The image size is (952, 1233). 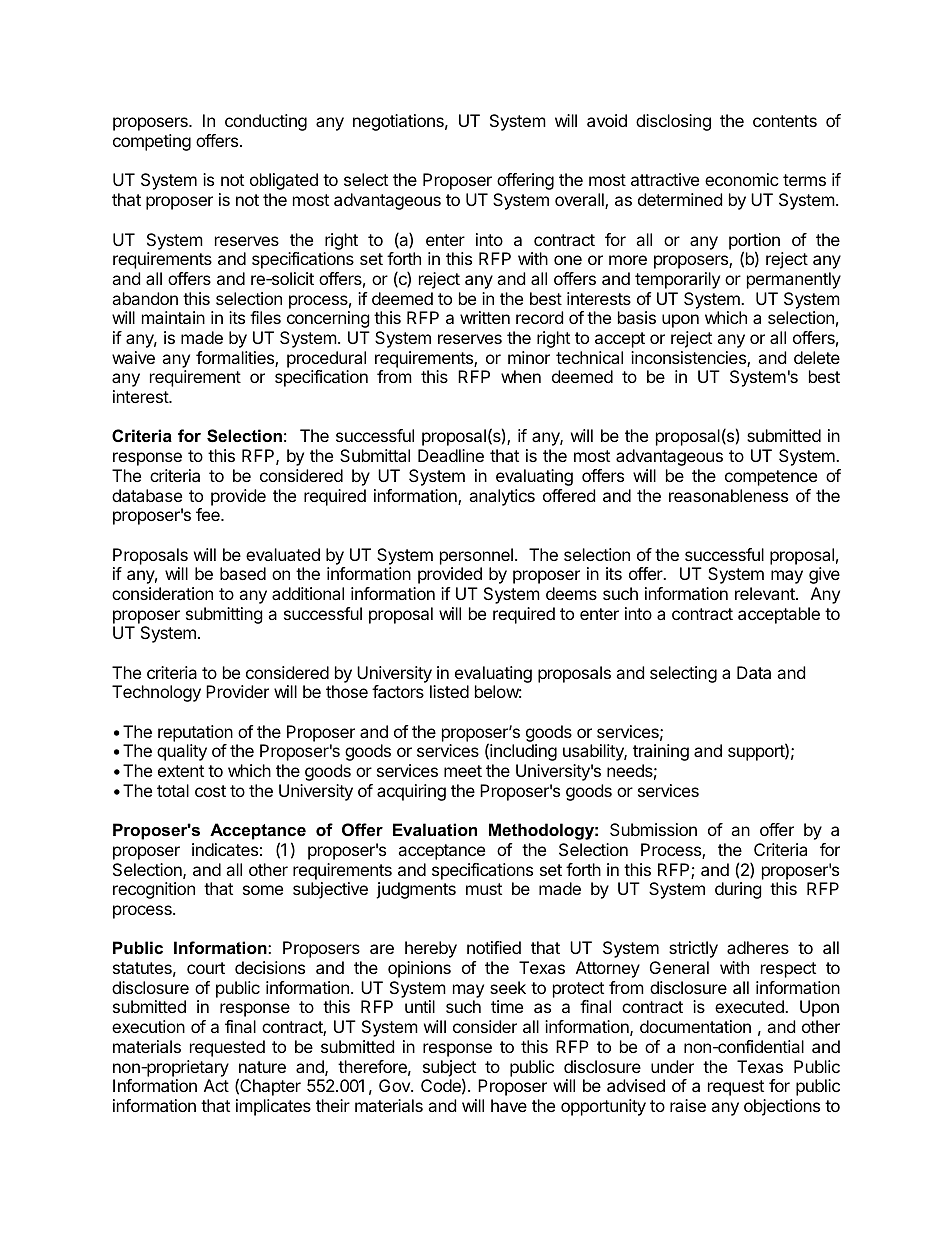 I want to click on inconsistencies, so click(x=689, y=359).
